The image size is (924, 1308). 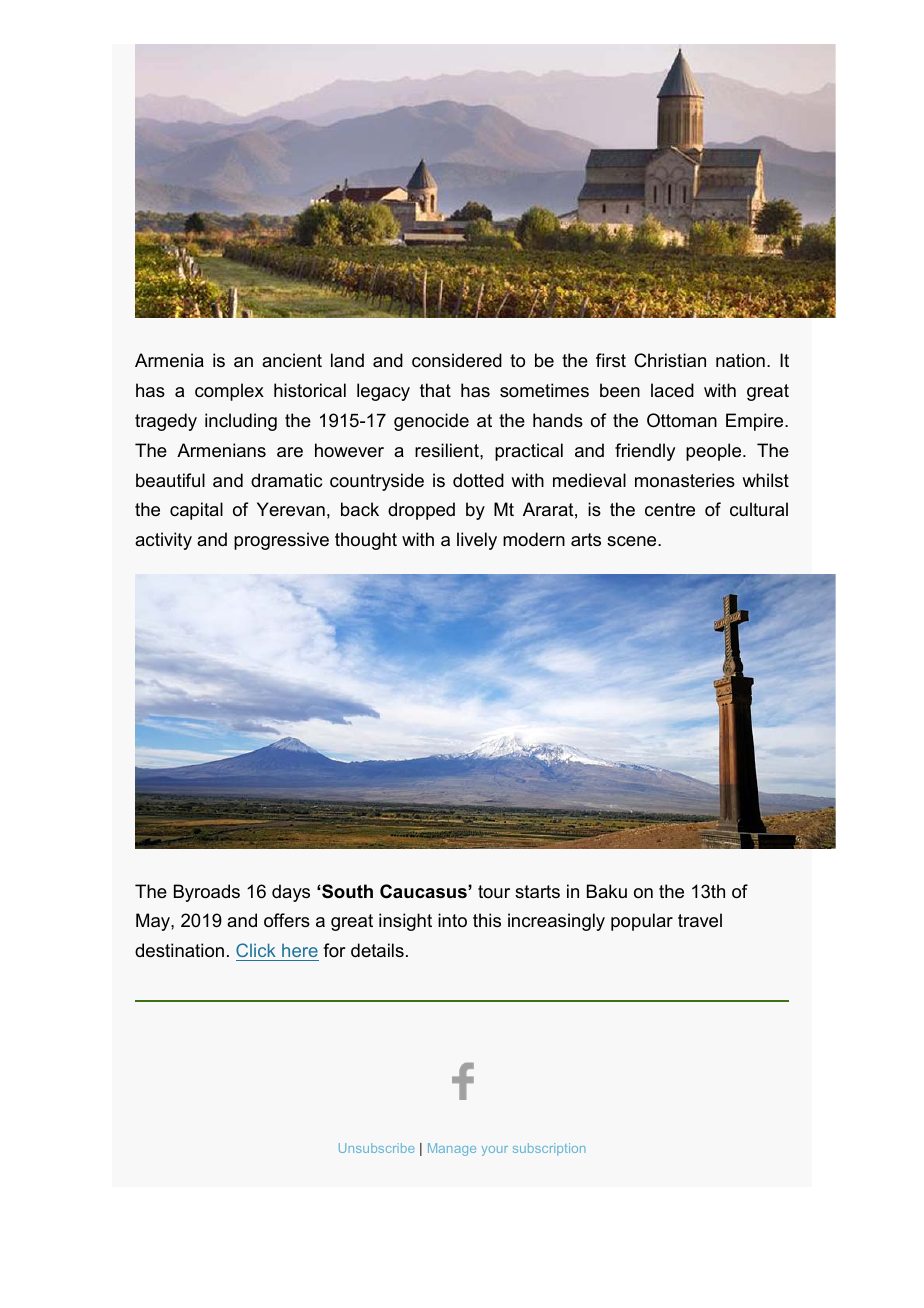 What do you see at coordinates (452, 1149) in the screenshot?
I see `Manage` at bounding box center [452, 1149].
